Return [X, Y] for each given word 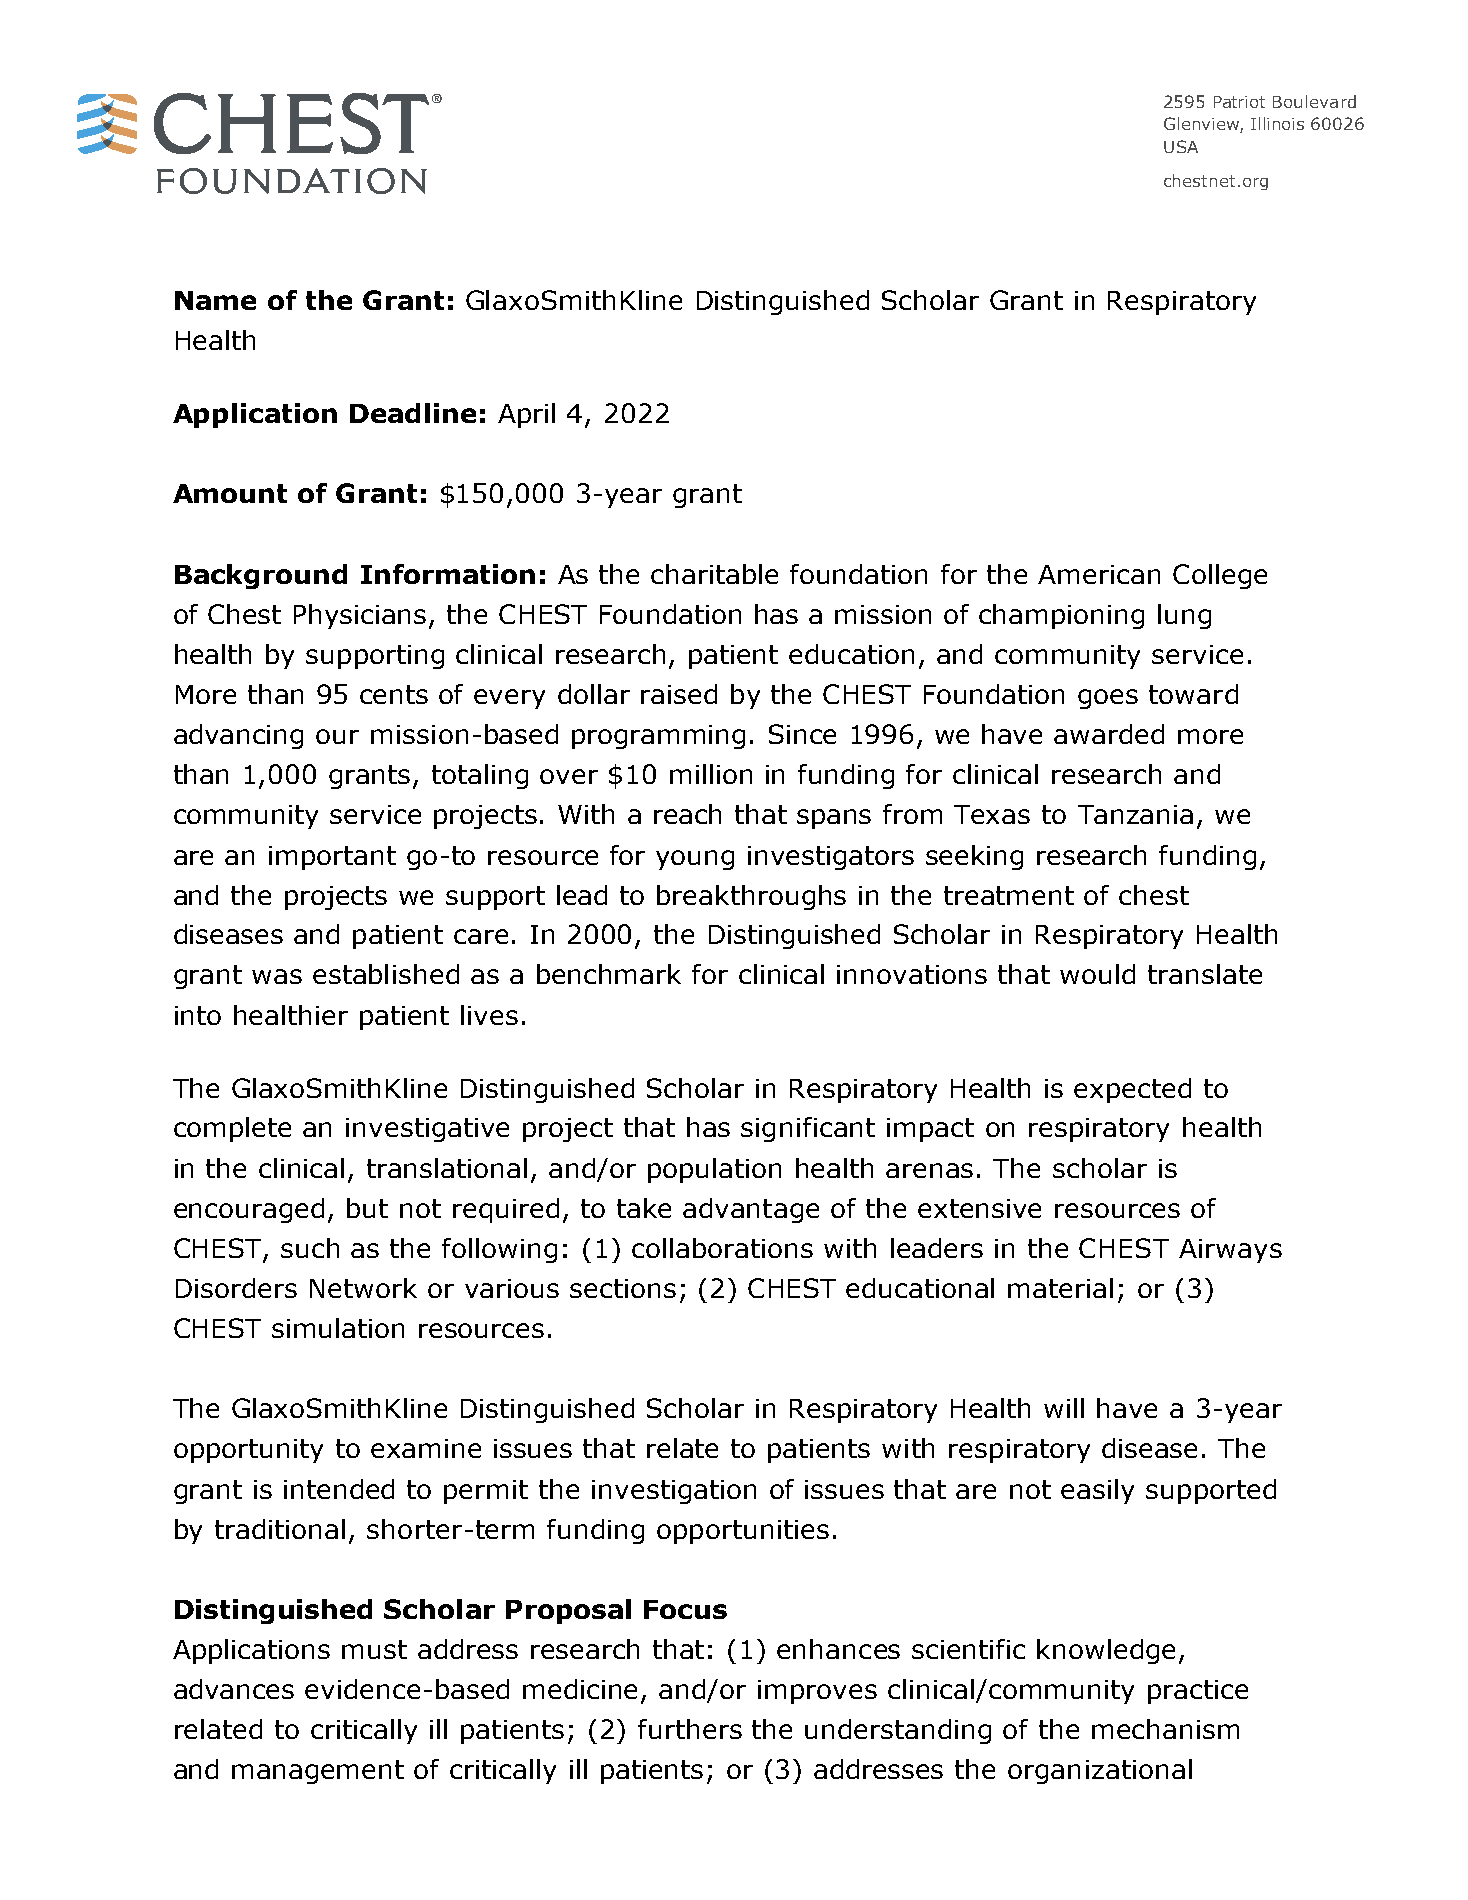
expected [1132, 1090]
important [332, 858]
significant [808, 1129]
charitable [714, 574]
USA [1181, 146]
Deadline [413, 413]
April [526, 415]
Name [215, 300]
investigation [674, 1492]
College [1220, 576]
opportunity [248, 1451]
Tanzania [1135, 814]
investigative [427, 1130]
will [1064, 1408]
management [318, 1772]
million [711, 774]
